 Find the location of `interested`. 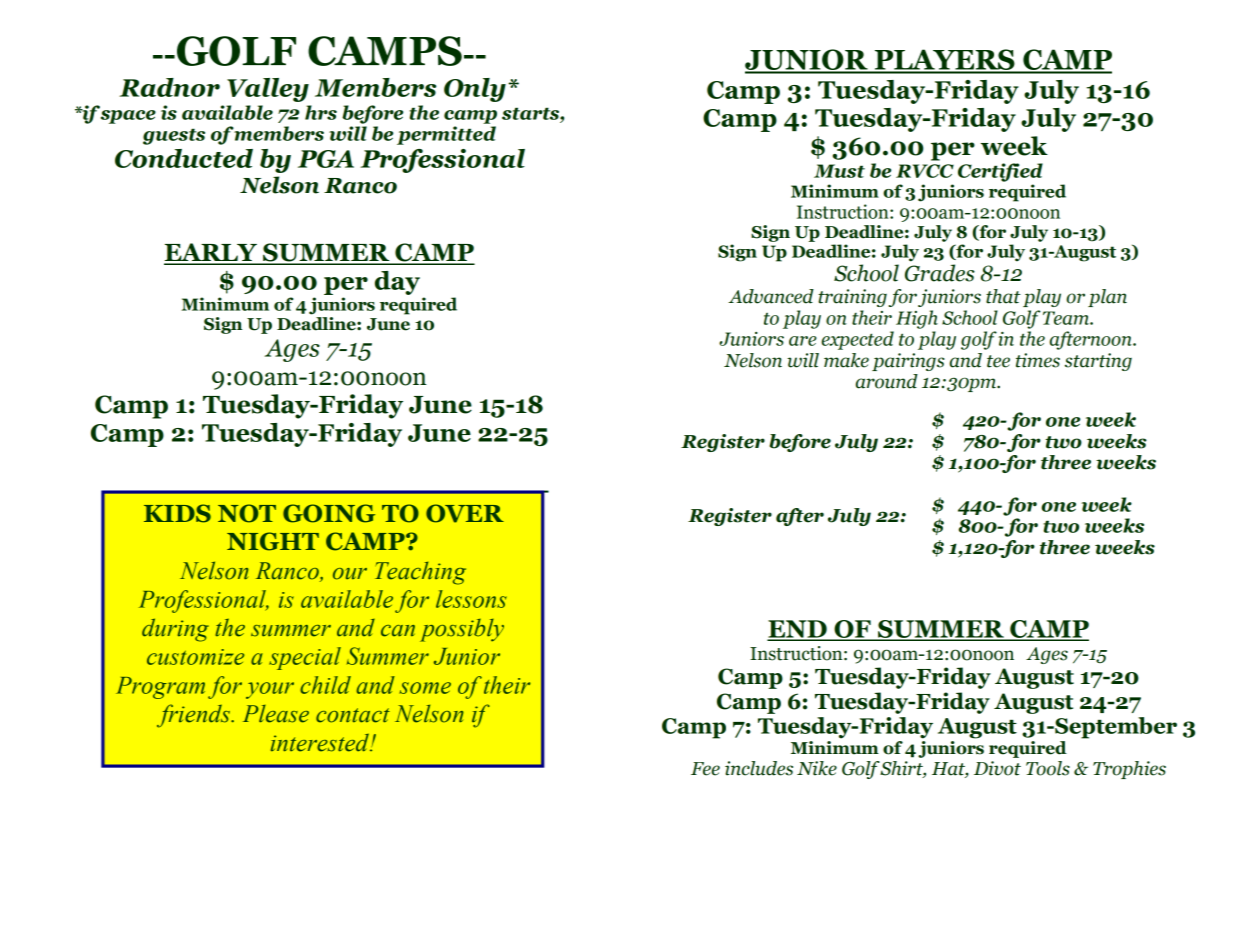

interested is located at coordinates (321, 742).
